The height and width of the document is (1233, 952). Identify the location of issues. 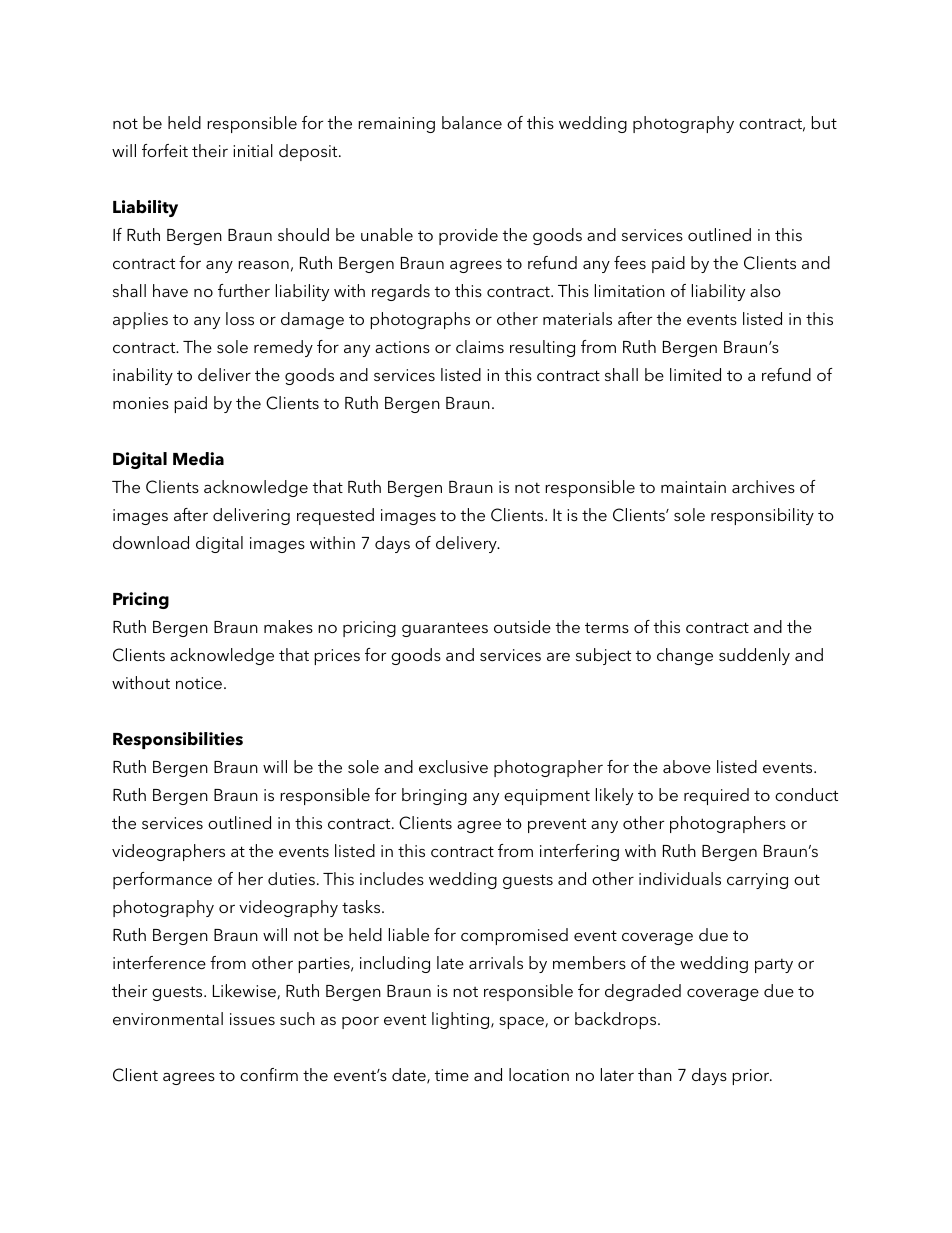
(252, 1019).
